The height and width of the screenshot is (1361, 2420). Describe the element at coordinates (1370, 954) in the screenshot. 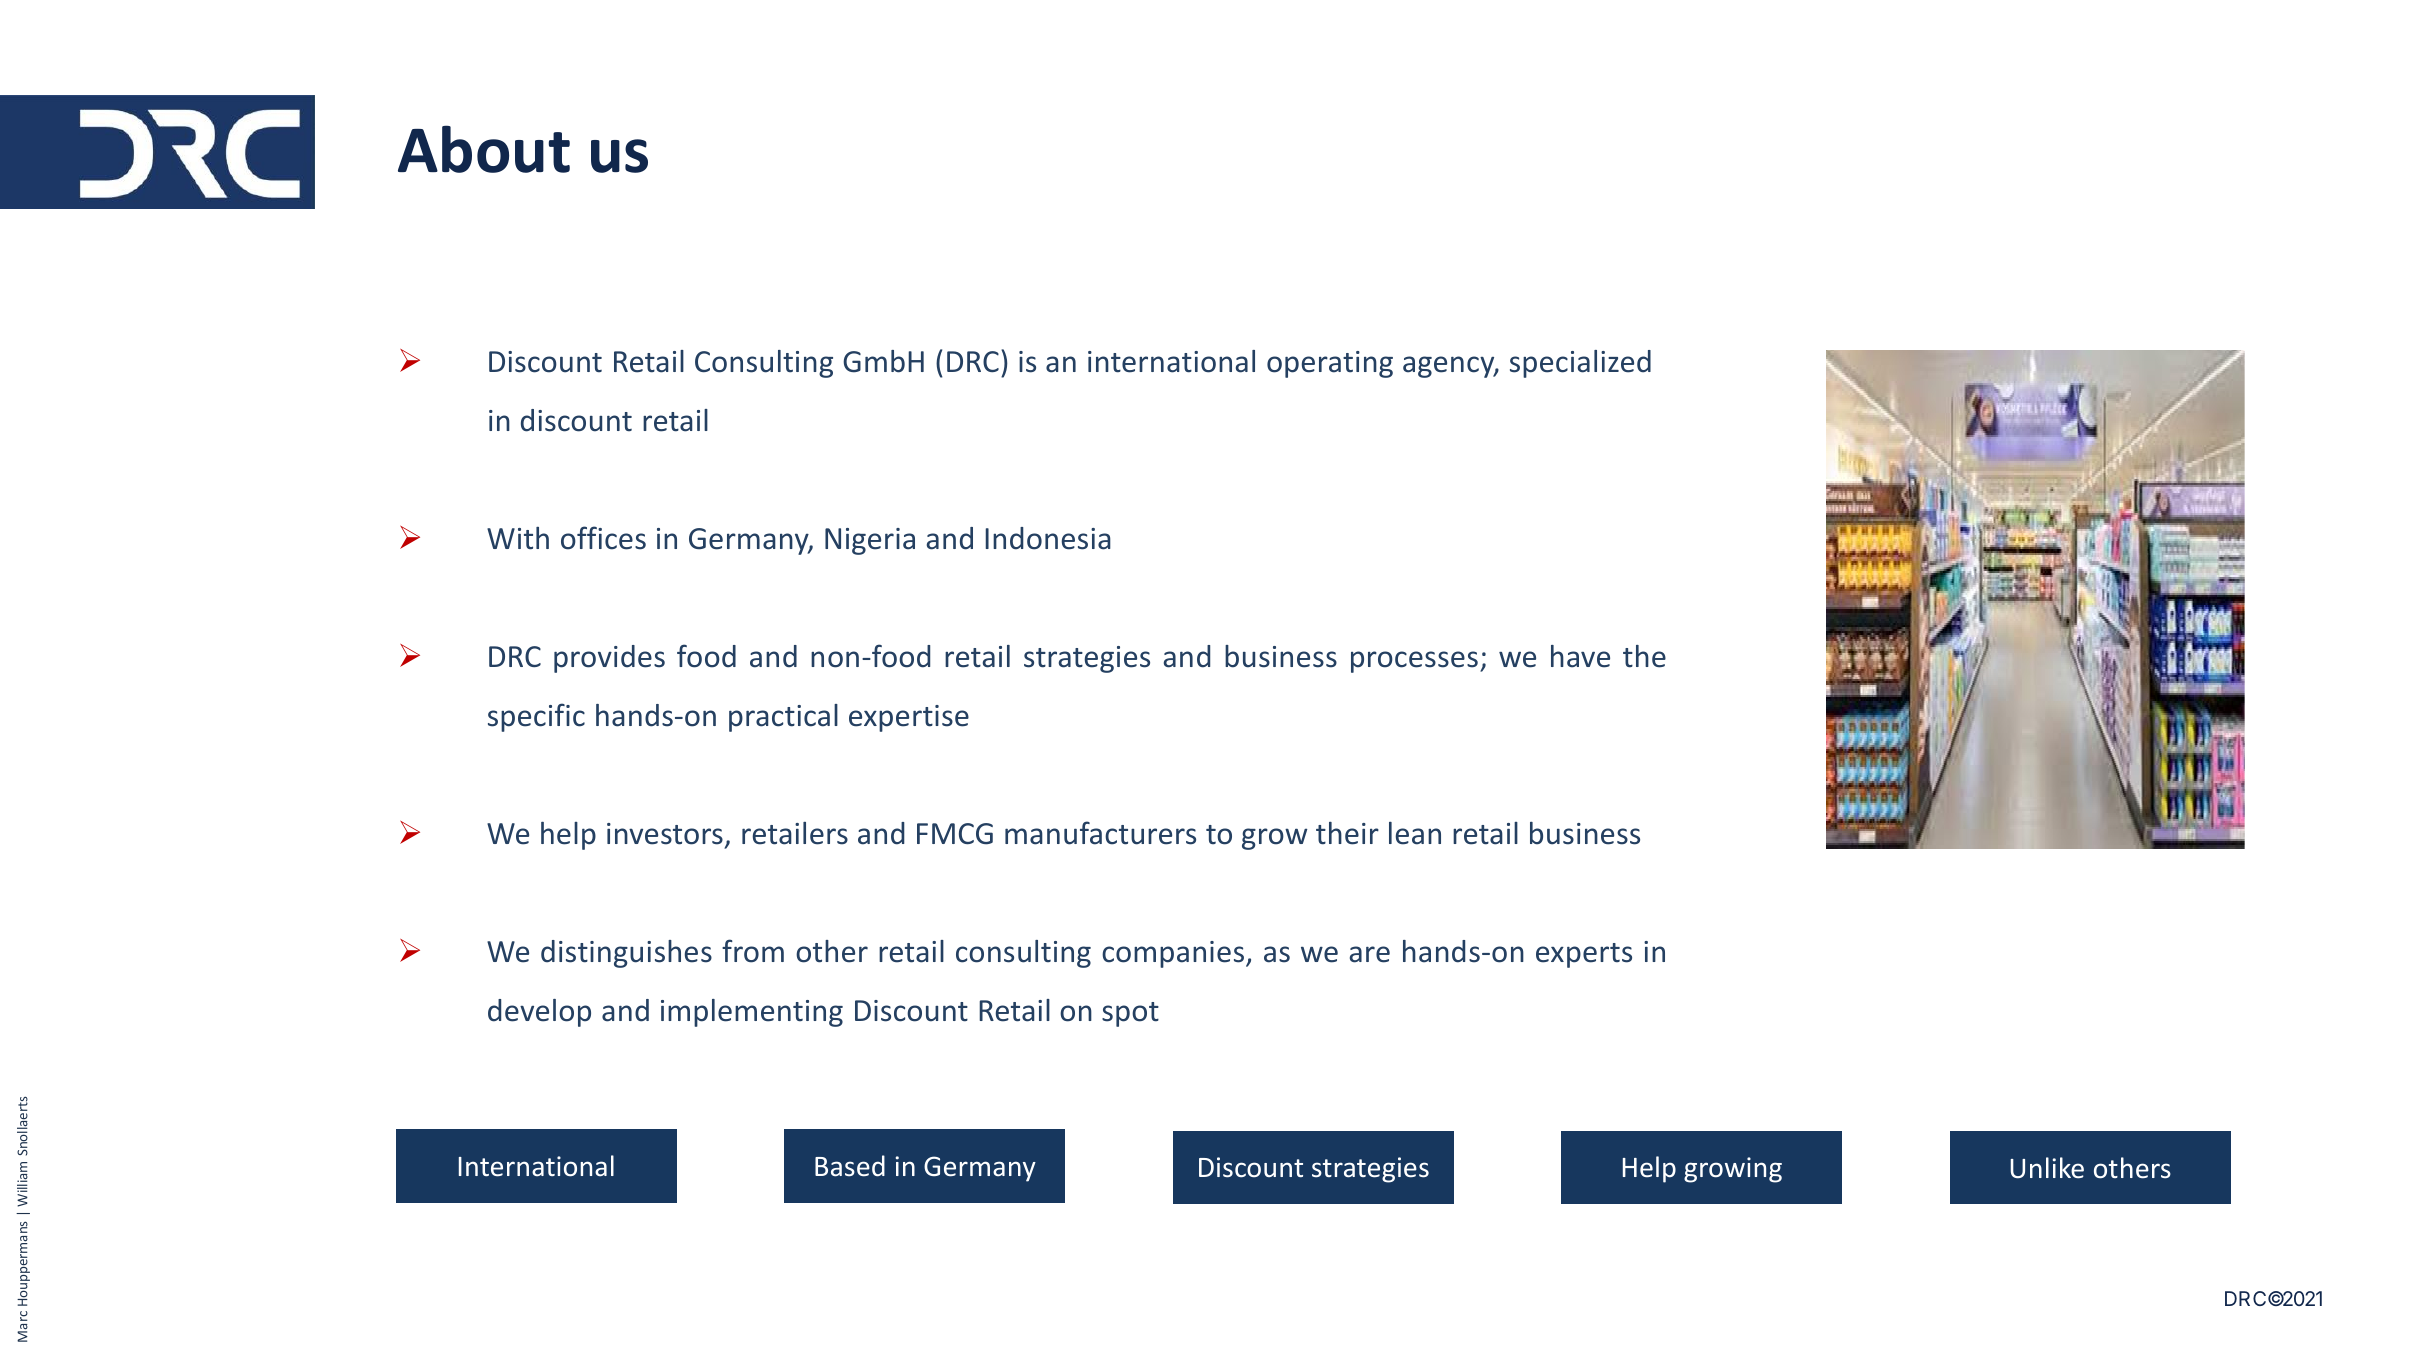

I see `are` at that location.
